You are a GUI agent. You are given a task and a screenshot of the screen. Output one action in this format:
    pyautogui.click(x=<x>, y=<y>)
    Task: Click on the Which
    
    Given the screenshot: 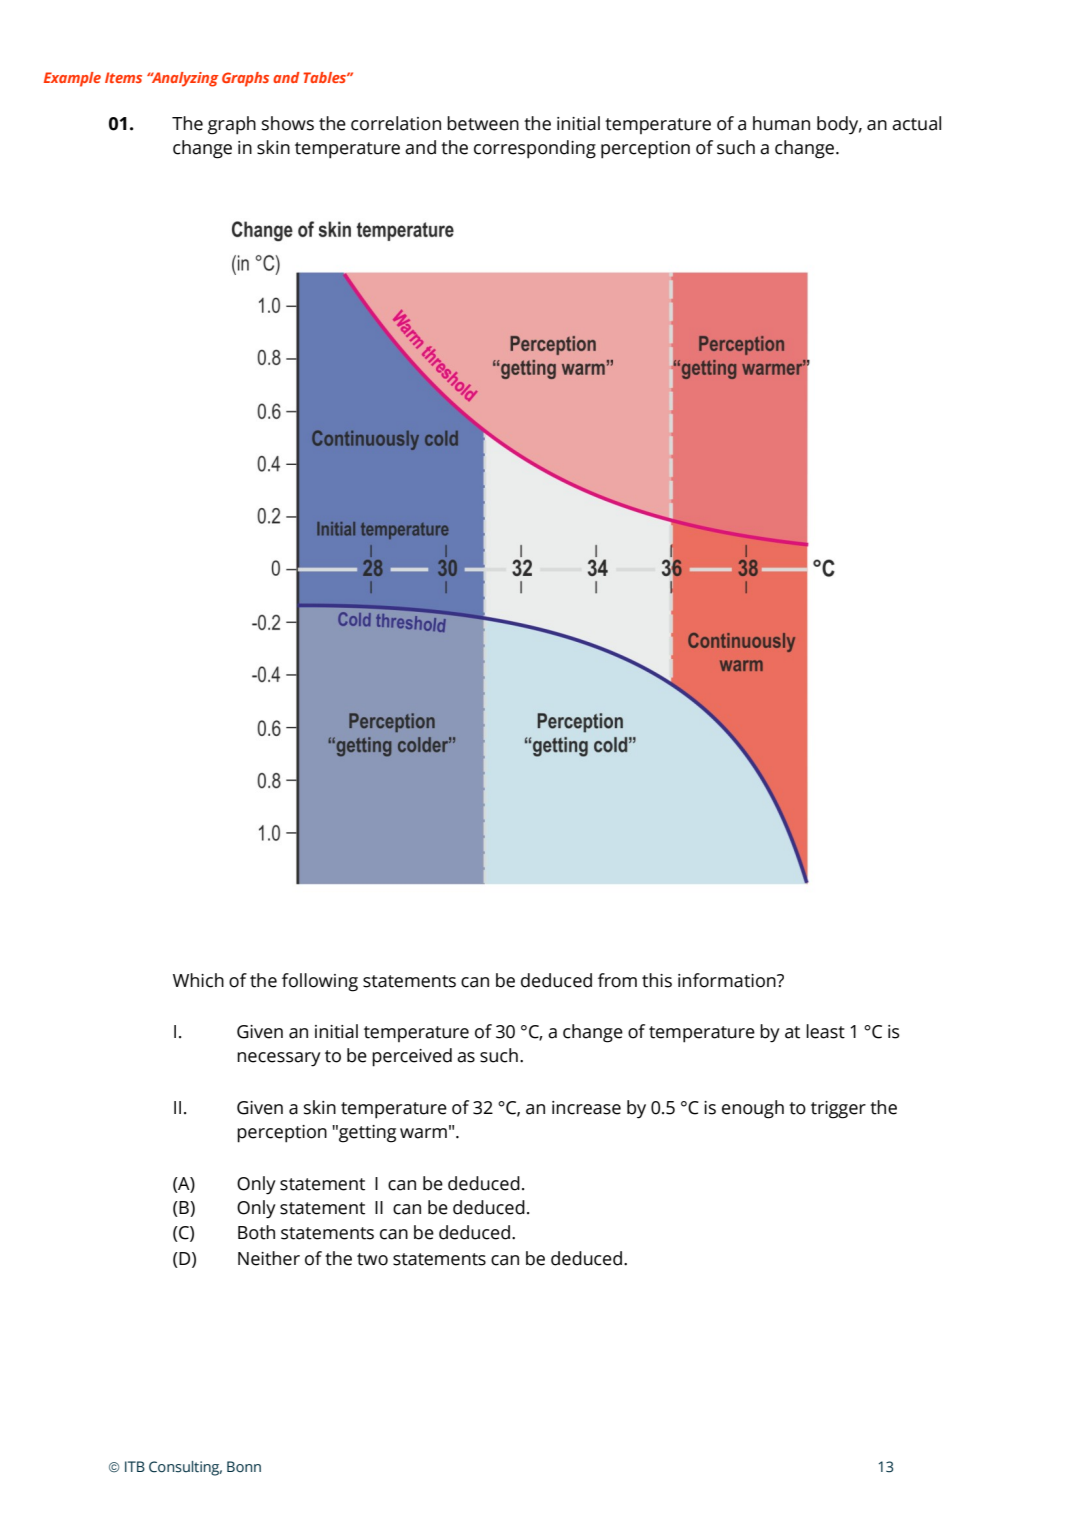 What is the action you would take?
    pyautogui.click(x=198, y=980)
